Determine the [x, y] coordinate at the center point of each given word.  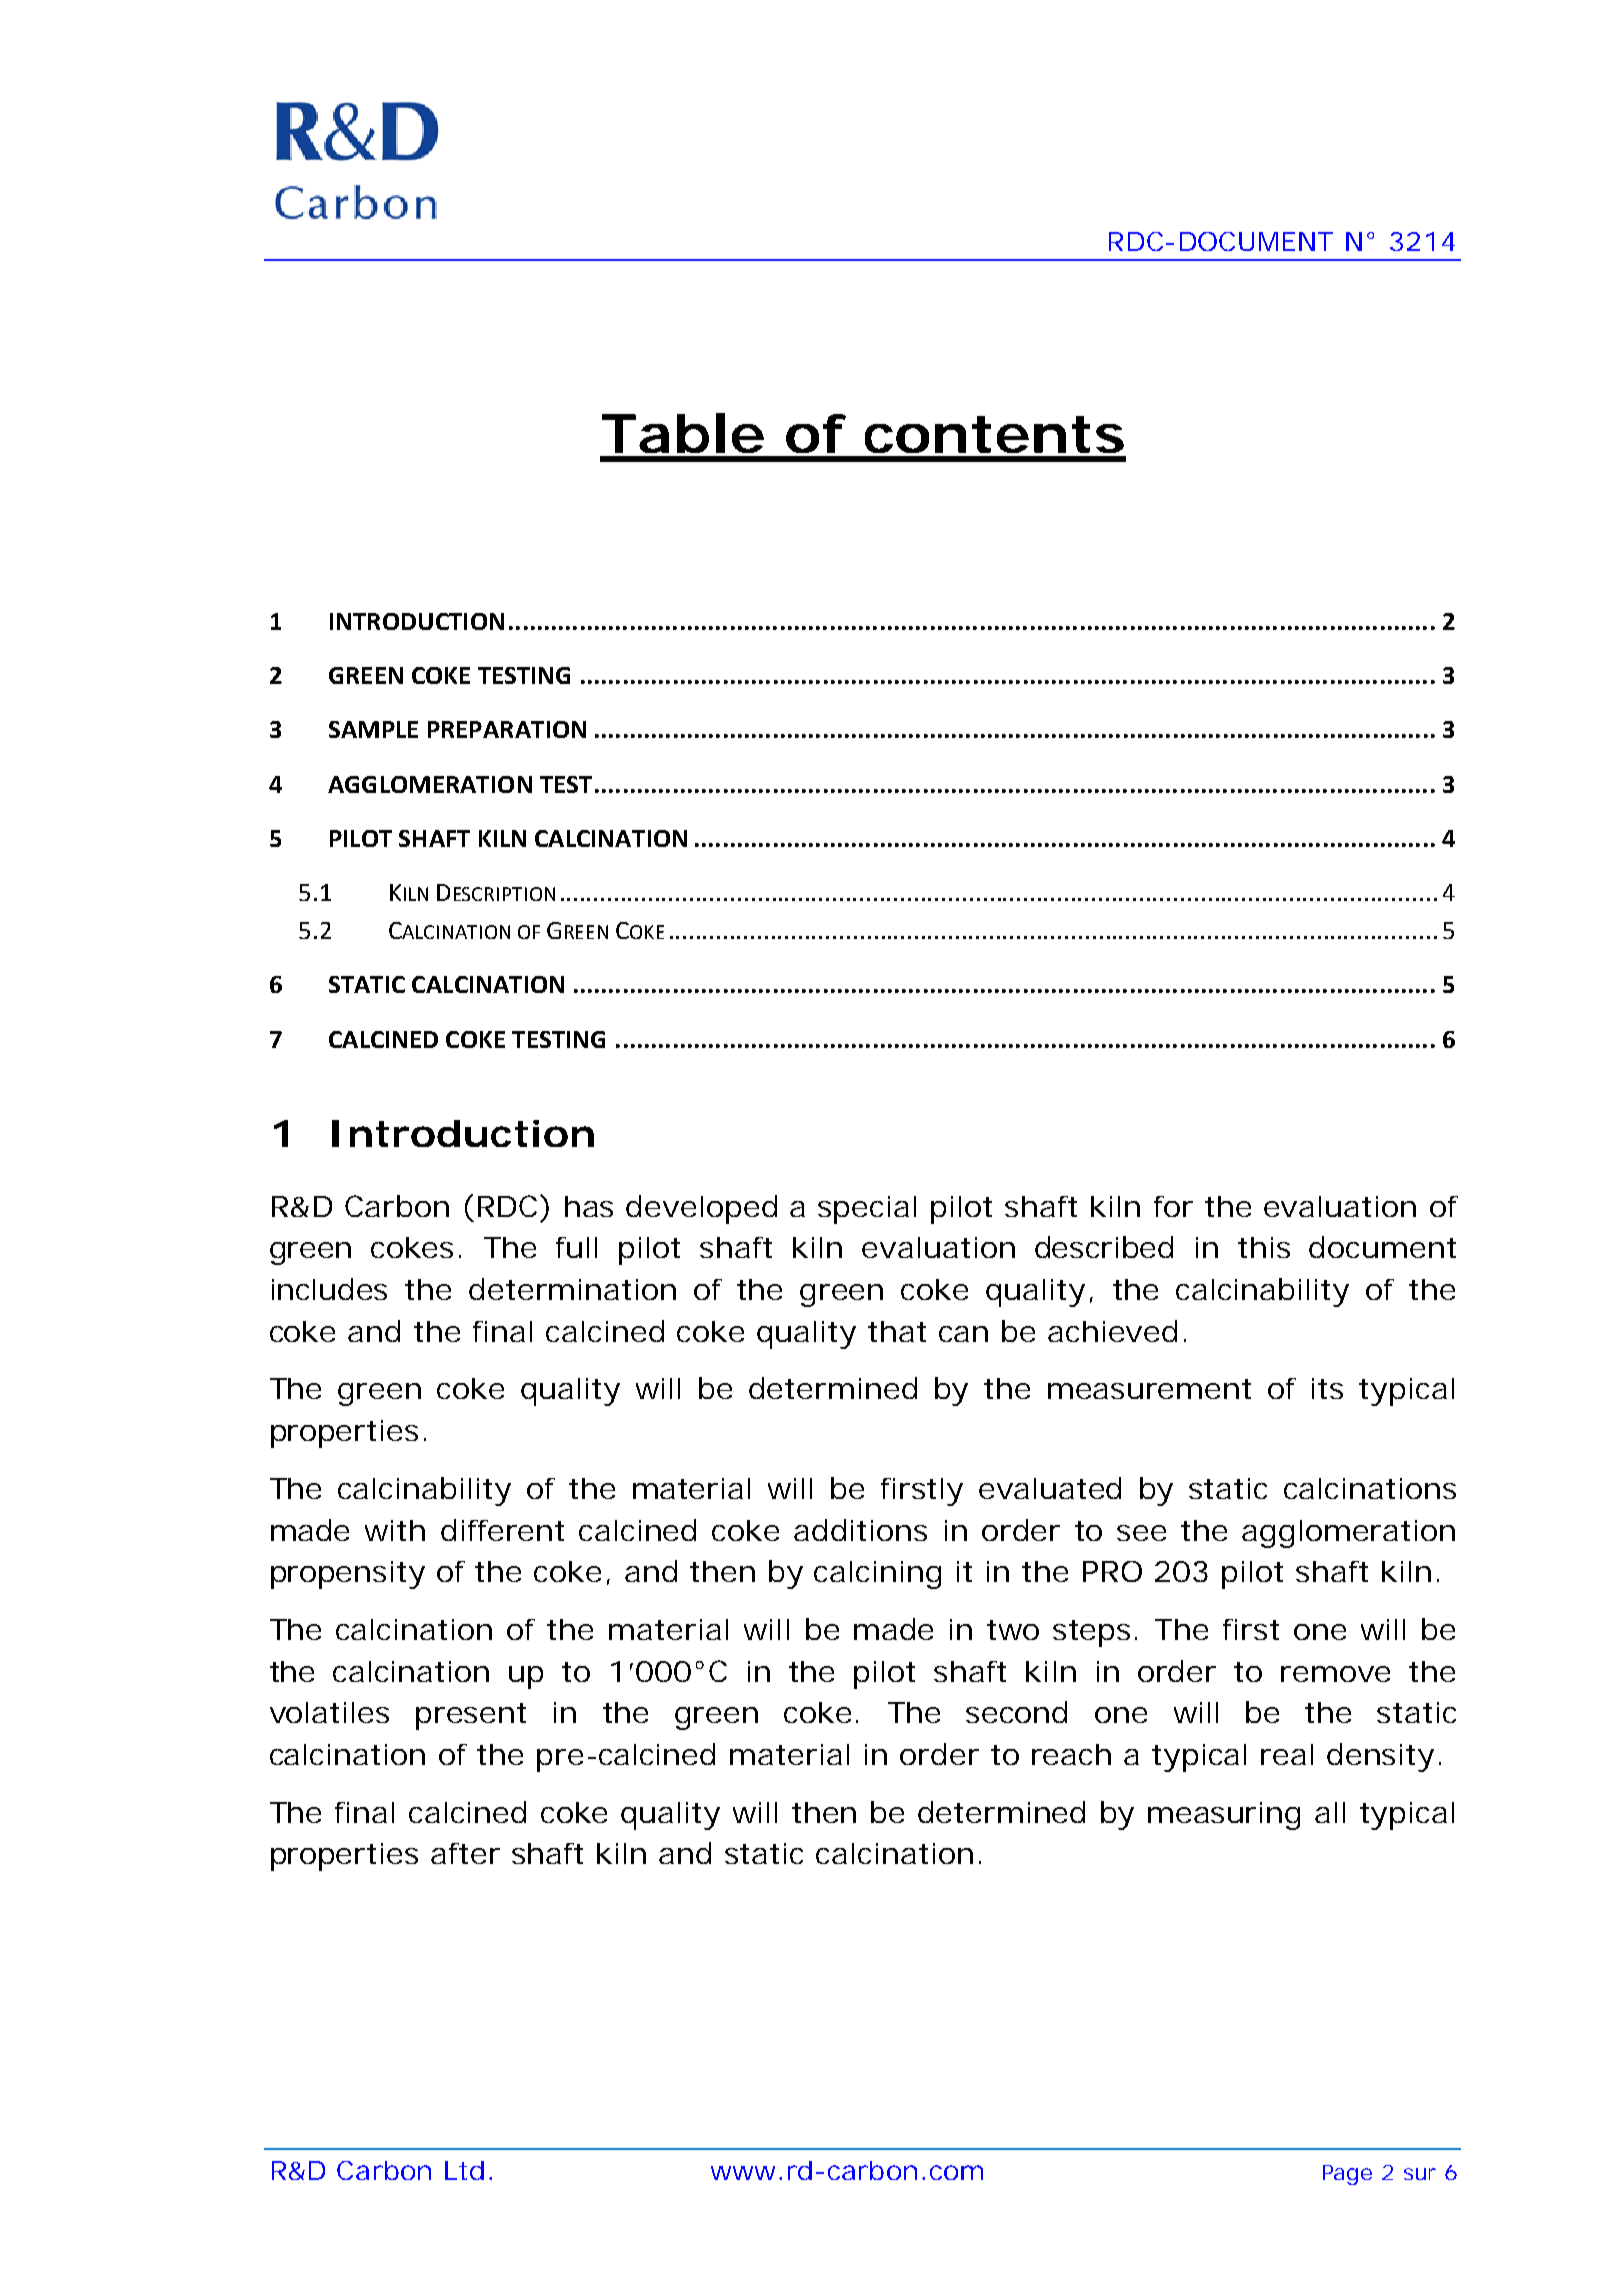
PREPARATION [507, 729]
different [502, 1530]
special [867, 1210]
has [589, 1206]
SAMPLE [373, 729]
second [1016, 1712]
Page [1347, 2175]
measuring [1224, 1816]
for [1173, 1206]
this [1264, 1247]
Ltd [464, 2170]
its [1327, 1388]
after [465, 1853]
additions [860, 1530]
